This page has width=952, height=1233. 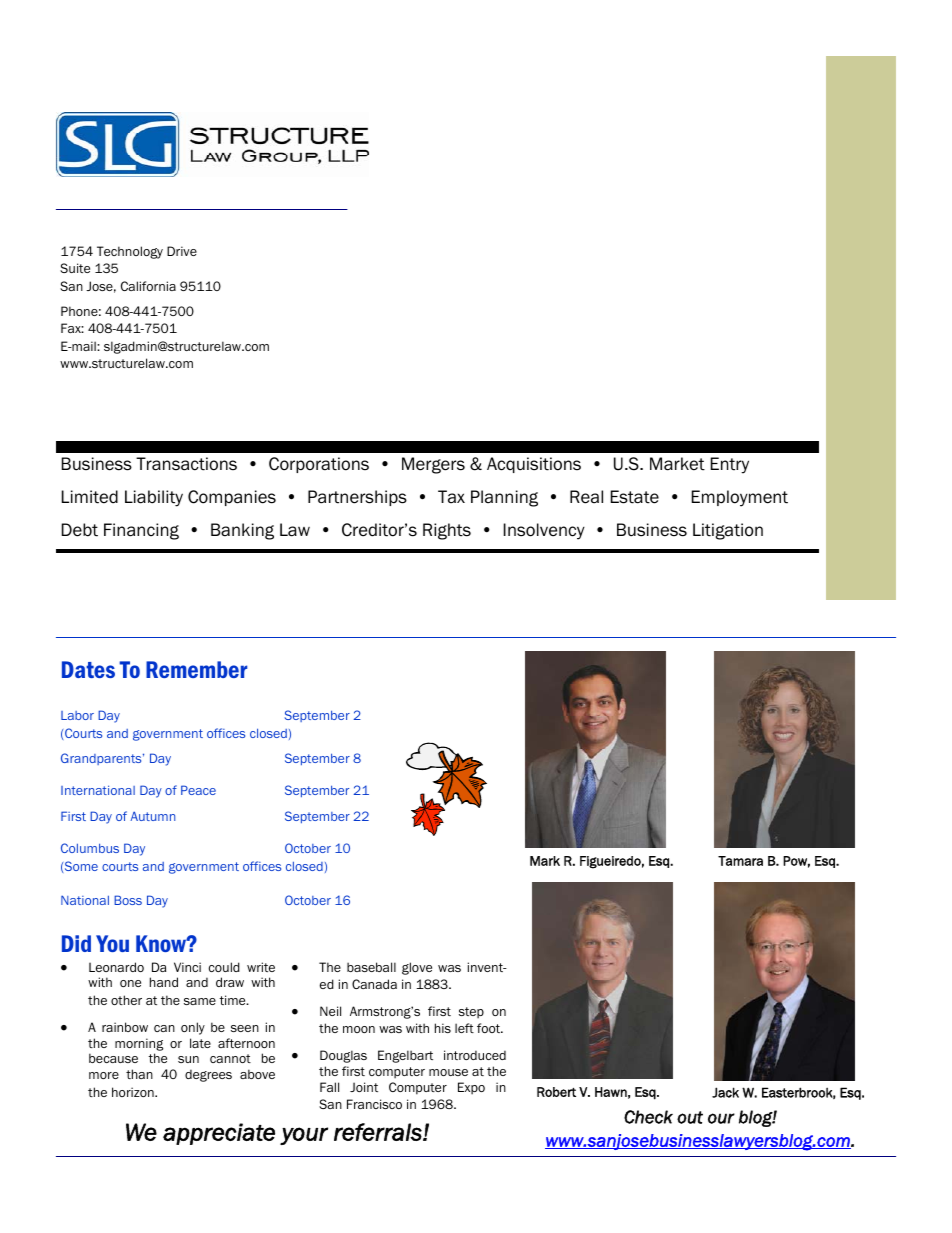 I want to click on Liability, so click(x=154, y=498).
